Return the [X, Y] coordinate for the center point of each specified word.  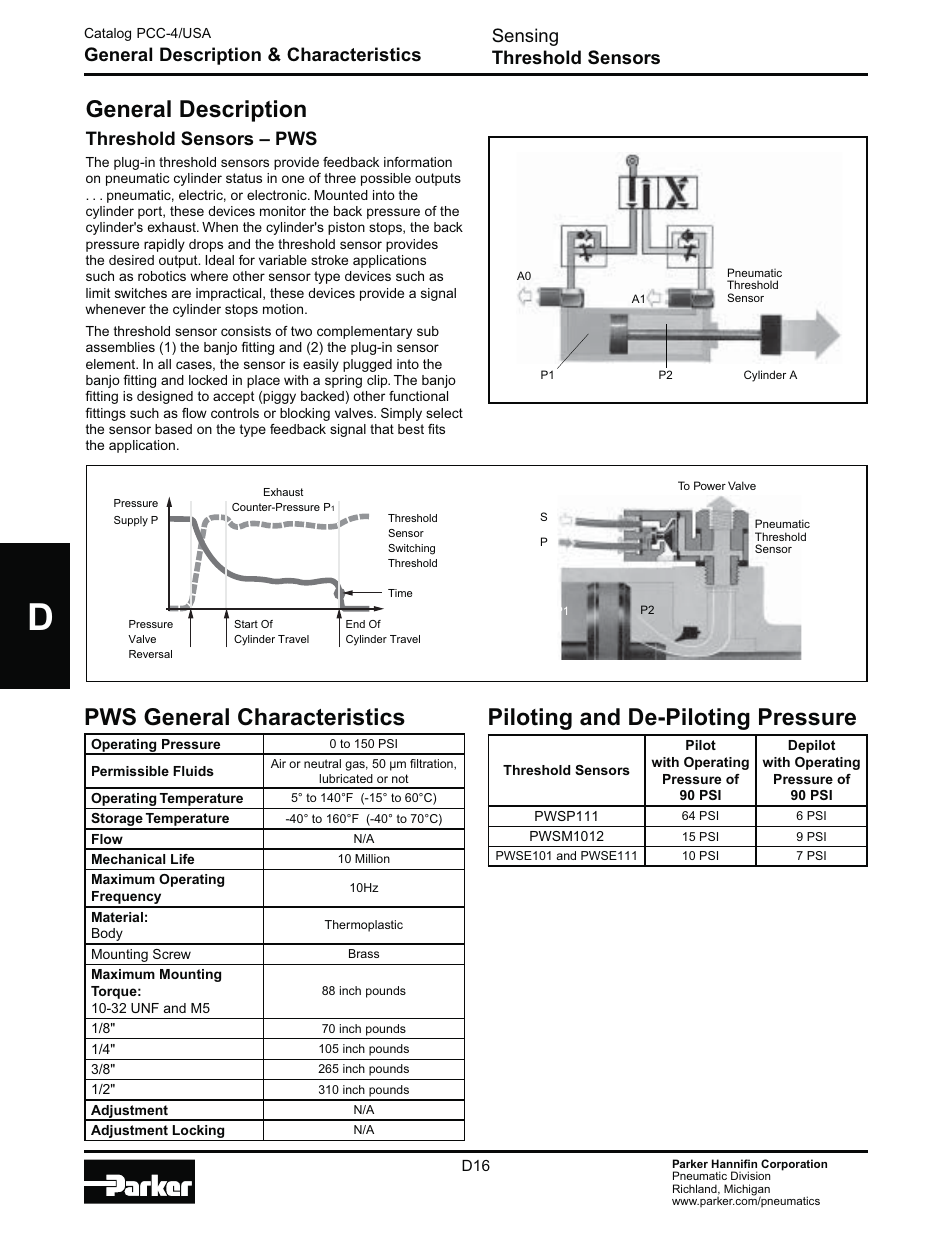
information [418, 162]
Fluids [193, 771]
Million [372, 858]
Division [750, 1175]
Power [710, 485]
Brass [364, 953]
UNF [145, 1008]
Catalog [107, 34]
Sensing [525, 37]
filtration [432, 764]
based [173, 429]
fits [436, 429]
